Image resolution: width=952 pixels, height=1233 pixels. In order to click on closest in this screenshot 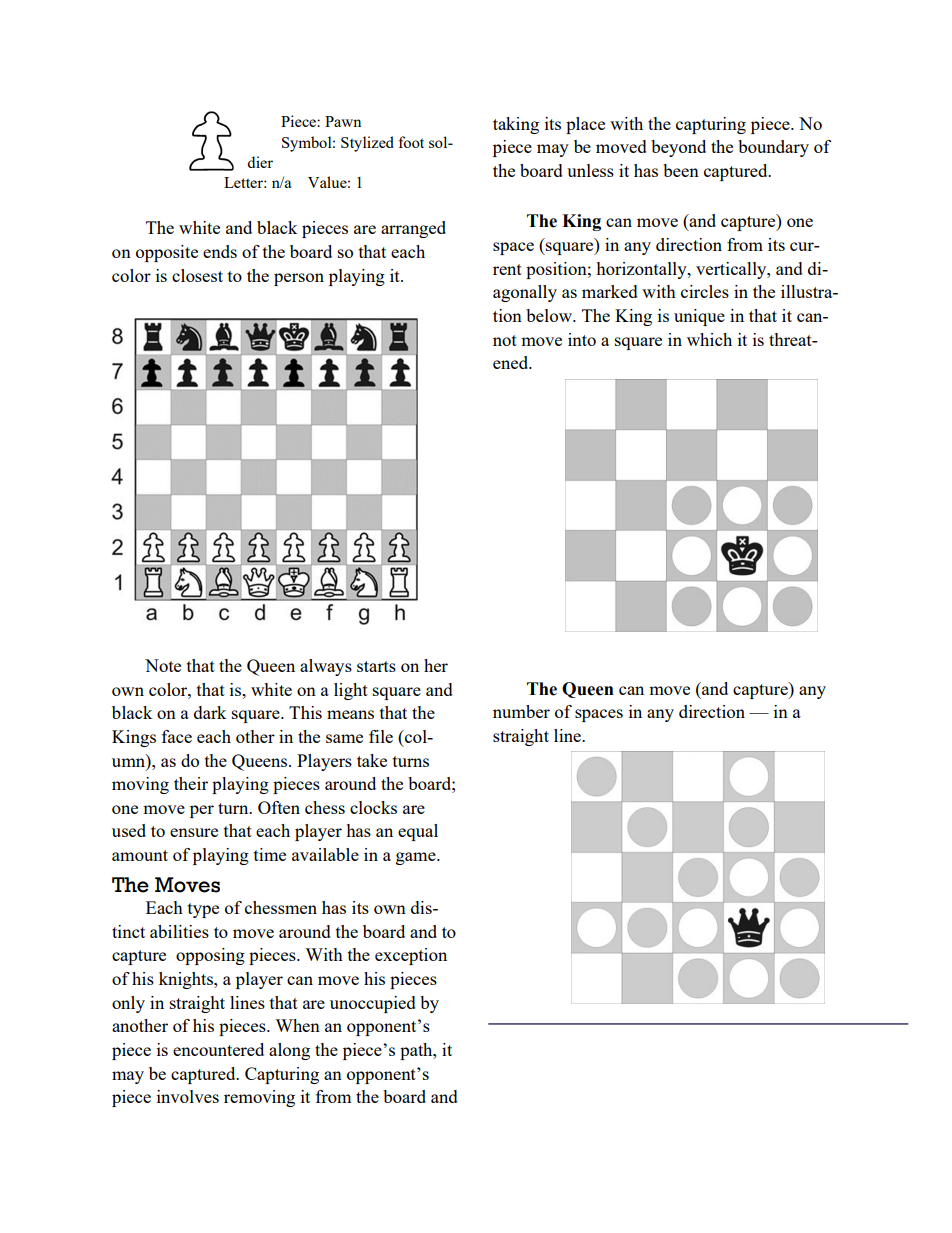, I will do `click(197, 275)`.
